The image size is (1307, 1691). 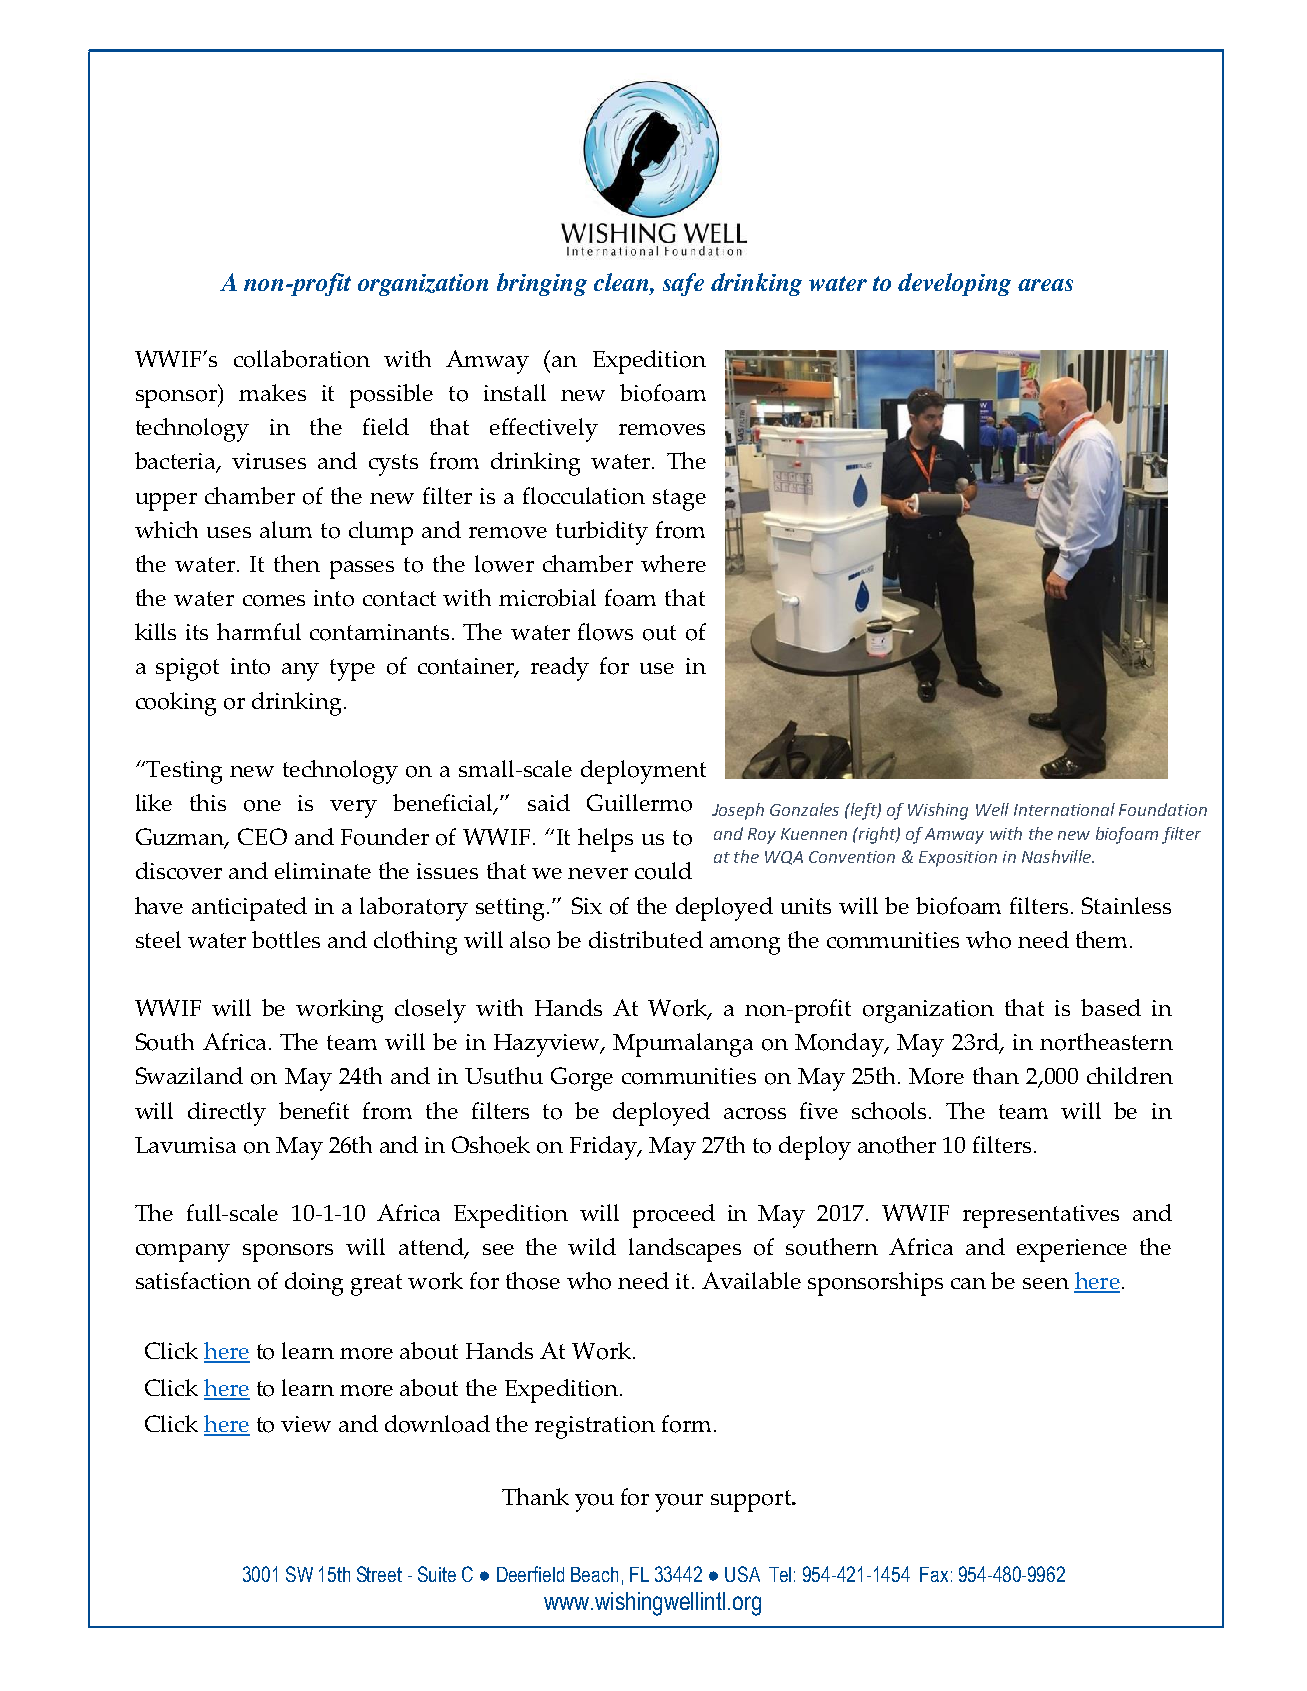 What do you see at coordinates (314, 1110) in the document?
I see `benefit` at bounding box center [314, 1110].
